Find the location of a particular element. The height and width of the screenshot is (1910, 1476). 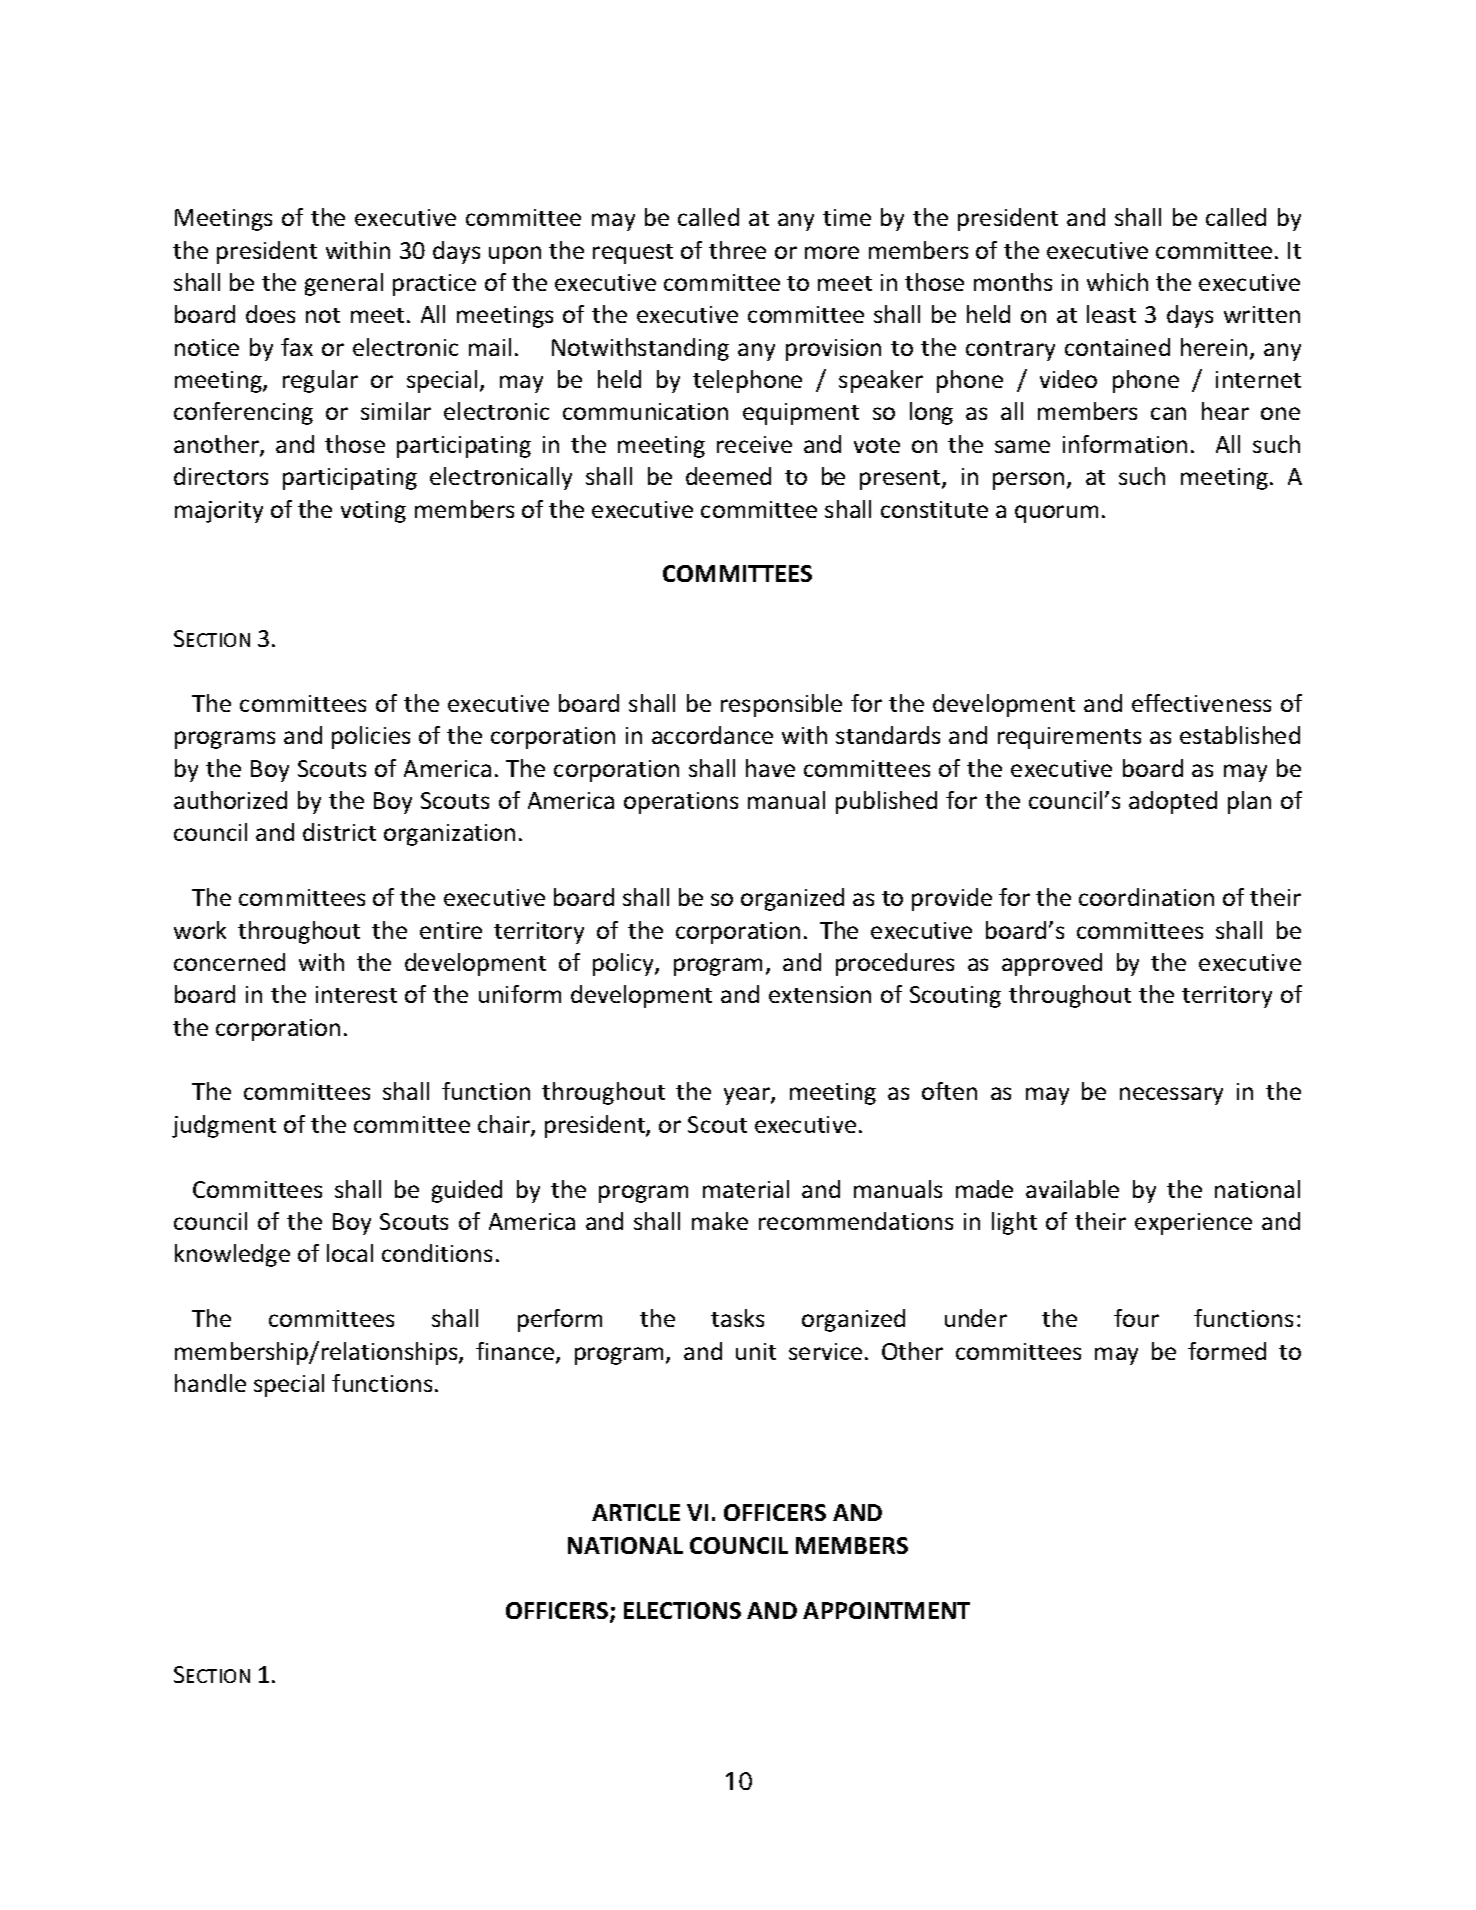

make is located at coordinates (720, 1221).
